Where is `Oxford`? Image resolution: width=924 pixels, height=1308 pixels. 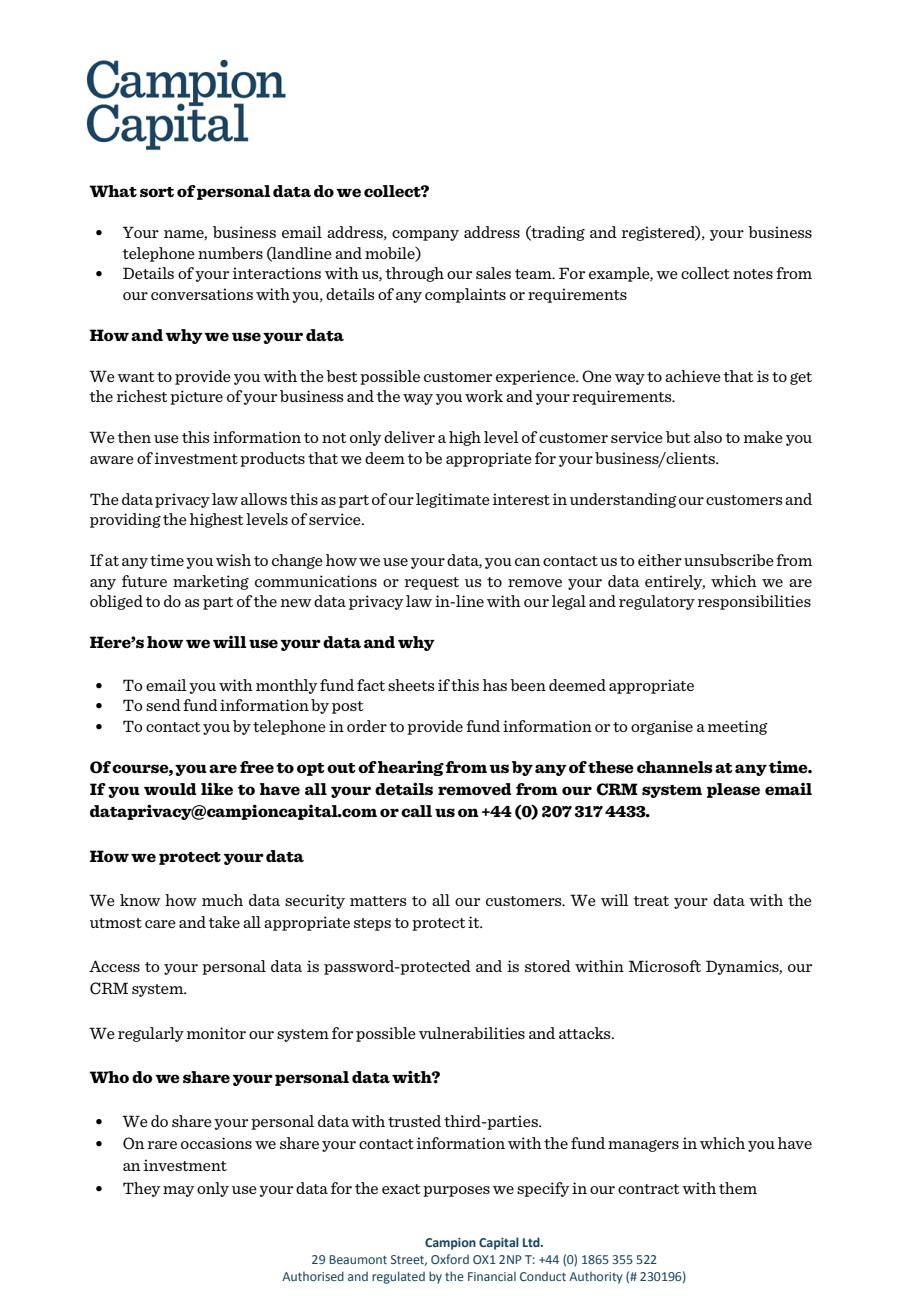 Oxford is located at coordinates (450, 1259).
